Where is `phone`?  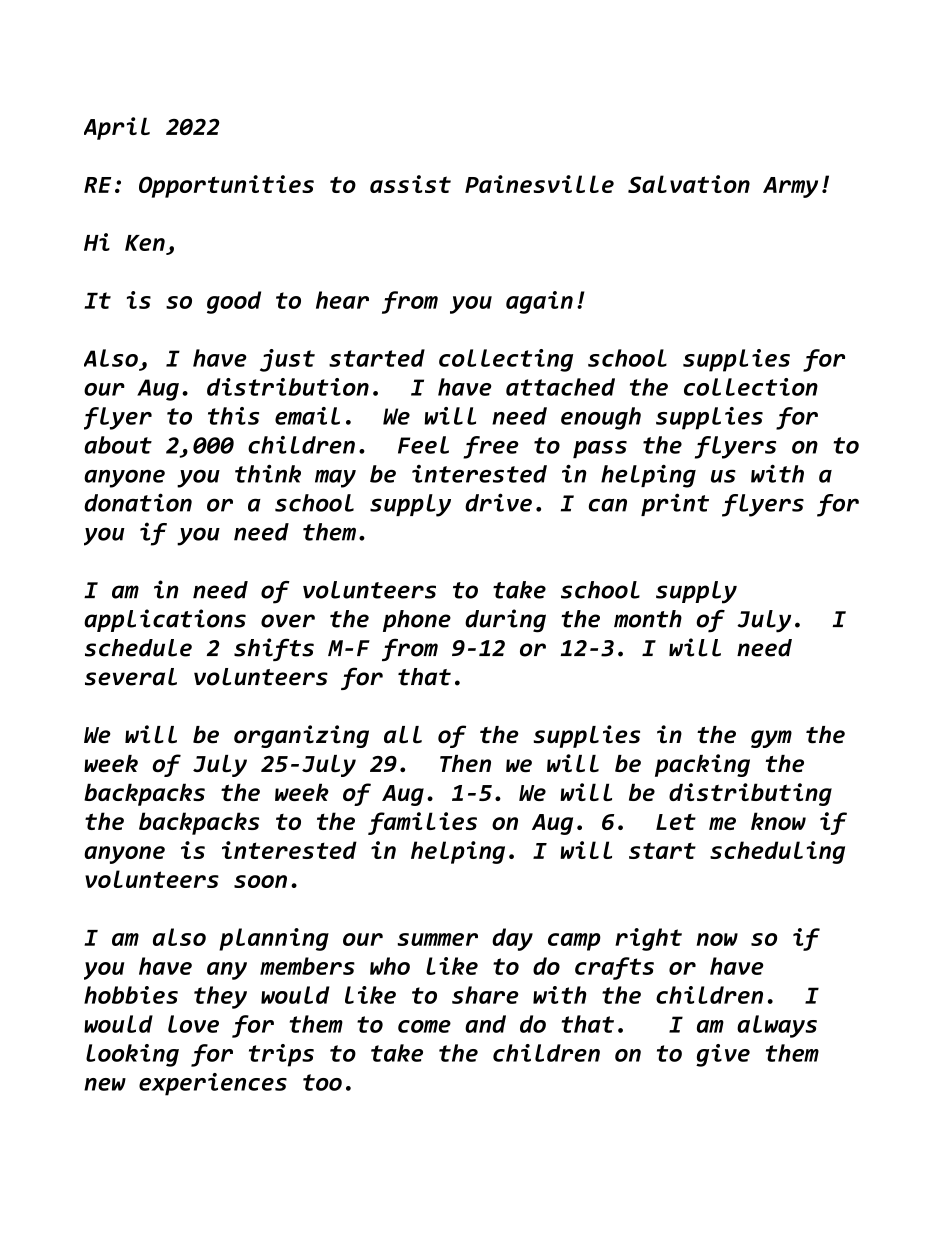 phone is located at coordinates (417, 621).
